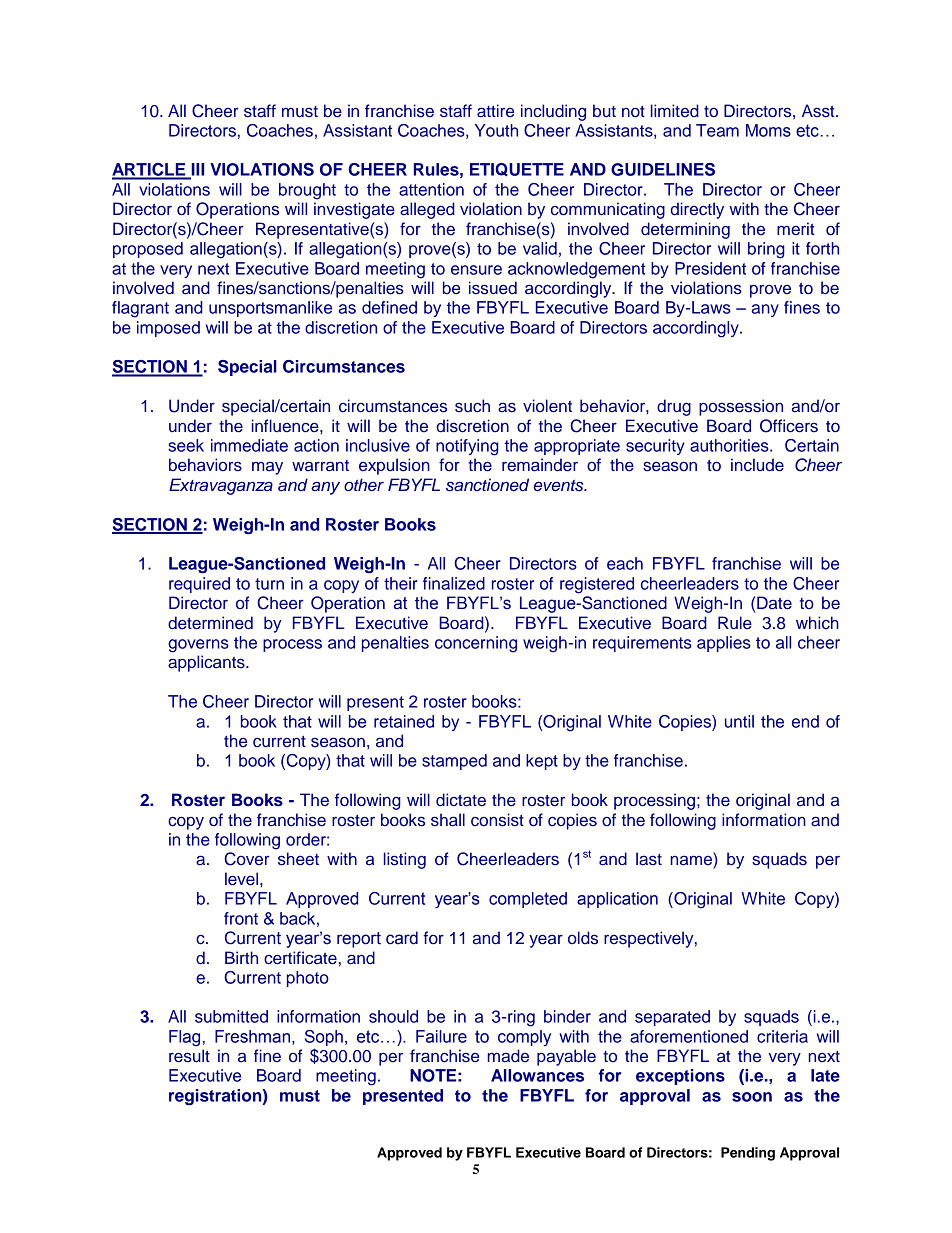  What do you see at coordinates (768, 130) in the image?
I see `Moms` at bounding box center [768, 130].
